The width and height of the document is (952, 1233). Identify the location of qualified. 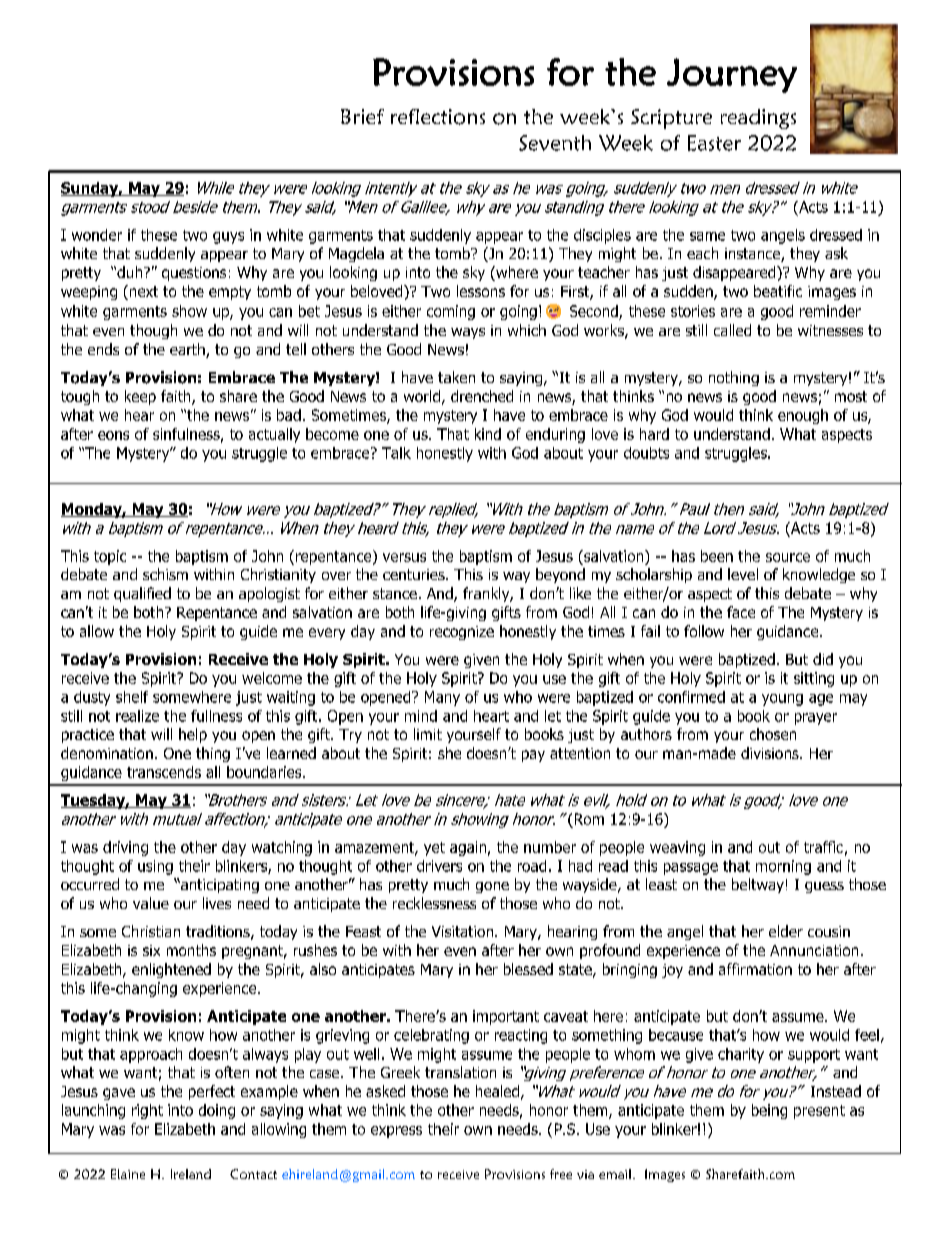
(142, 594).
